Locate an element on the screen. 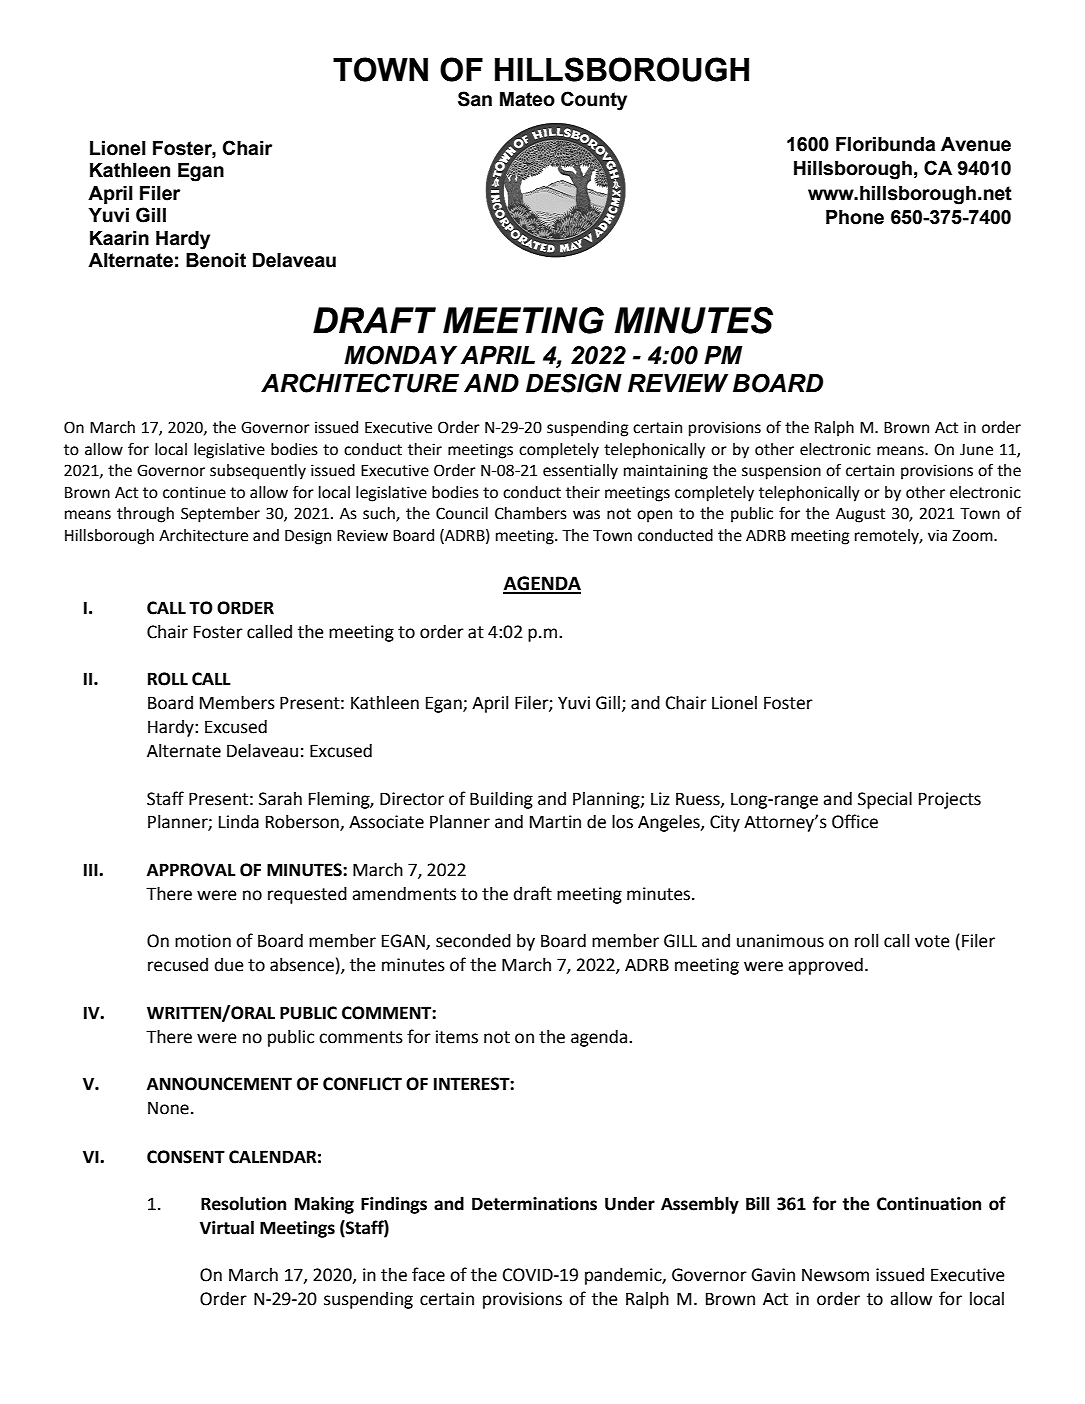  Mateo is located at coordinates (527, 99).
